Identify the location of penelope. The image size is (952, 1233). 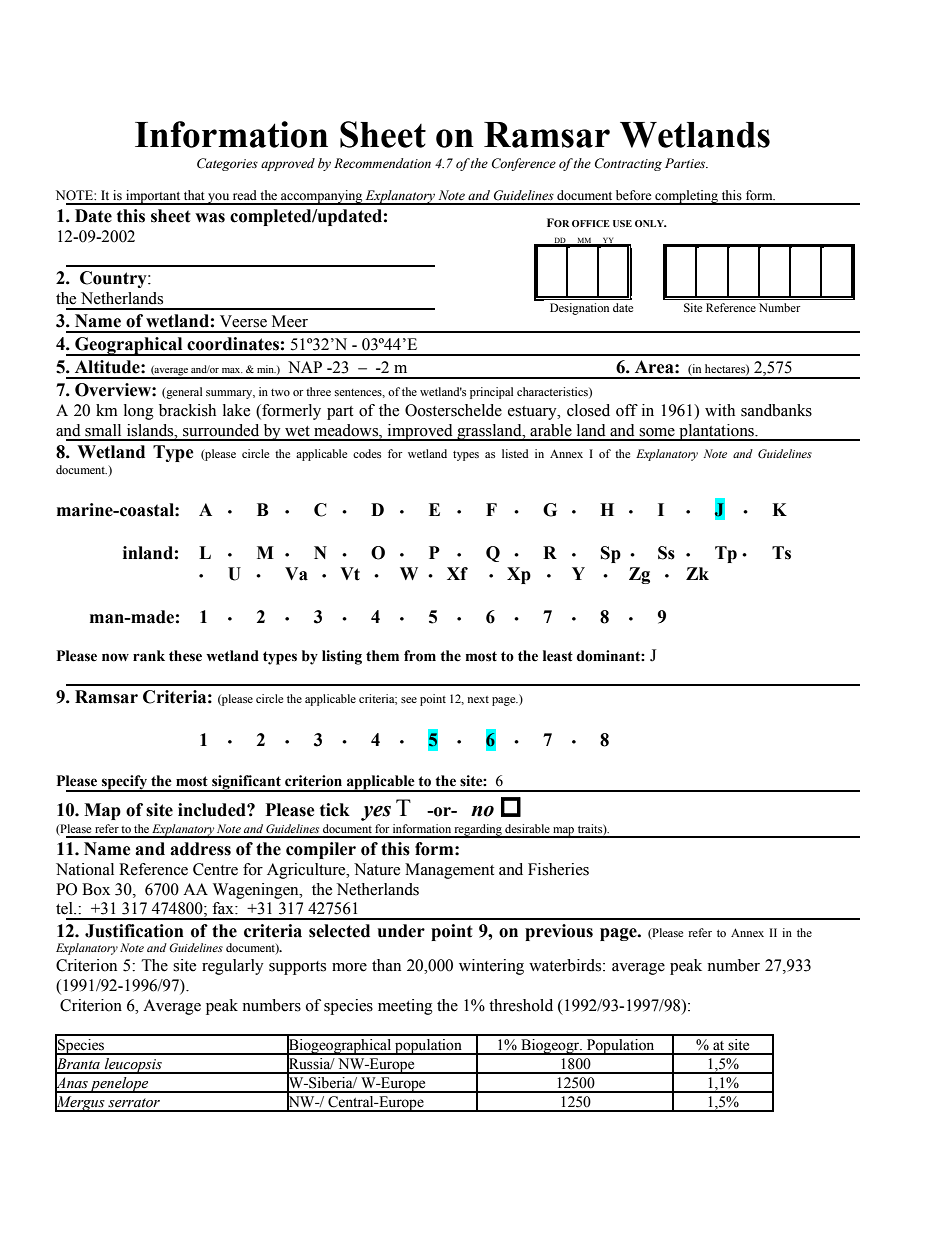
(120, 1085).
